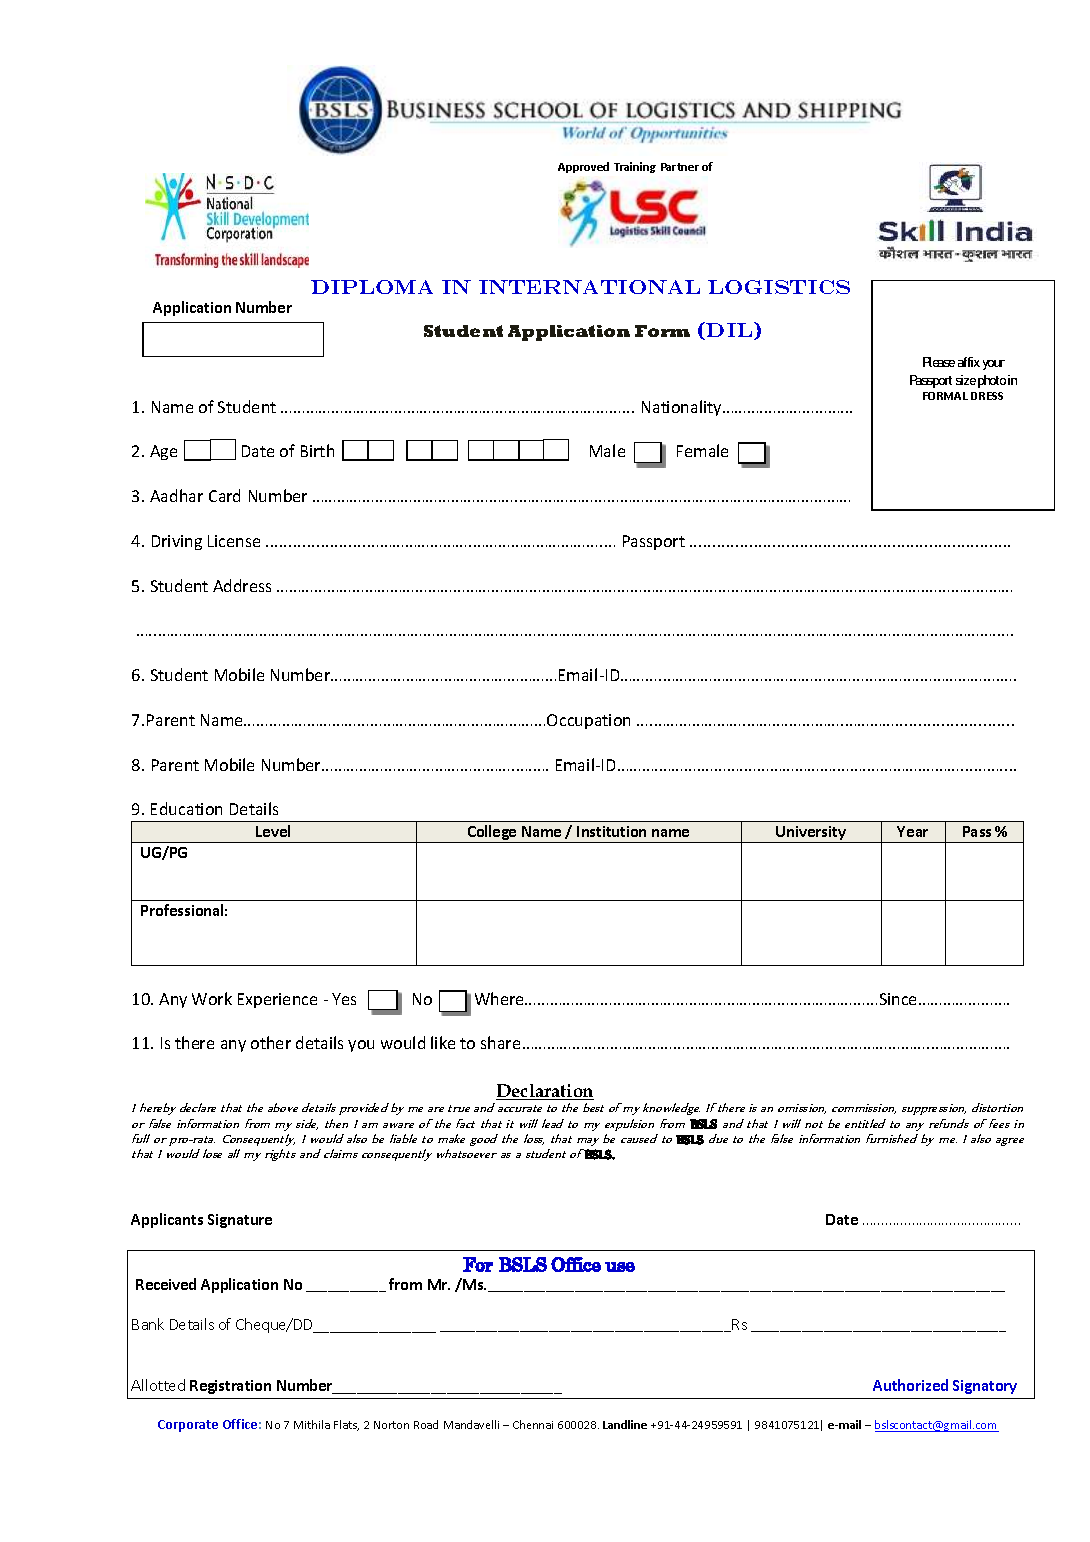 The image size is (1090, 1542). Describe the element at coordinates (545, 1092) in the screenshot. I see `Declaration` at that location.
